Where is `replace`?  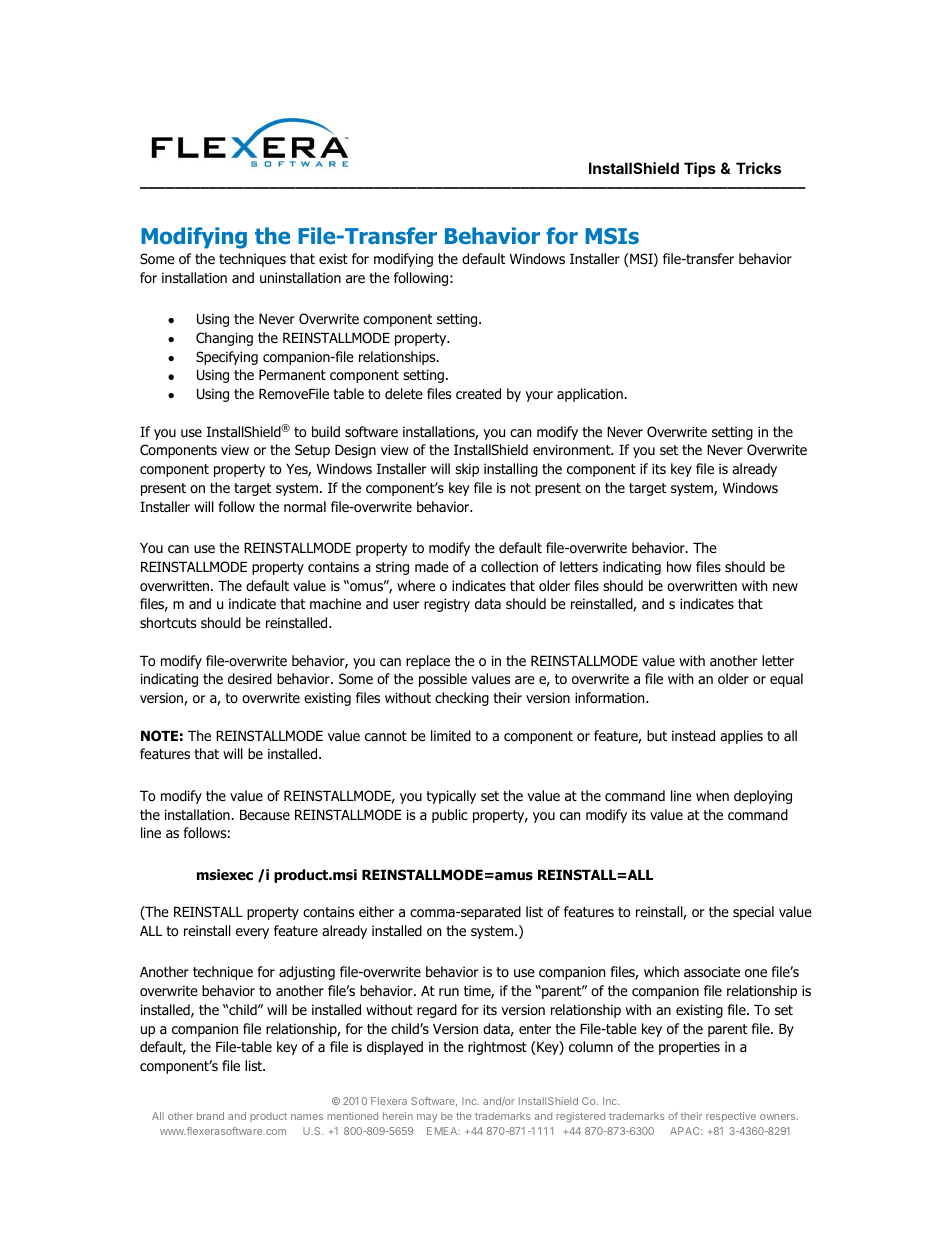
replace is located at coordinates (428, 662).
